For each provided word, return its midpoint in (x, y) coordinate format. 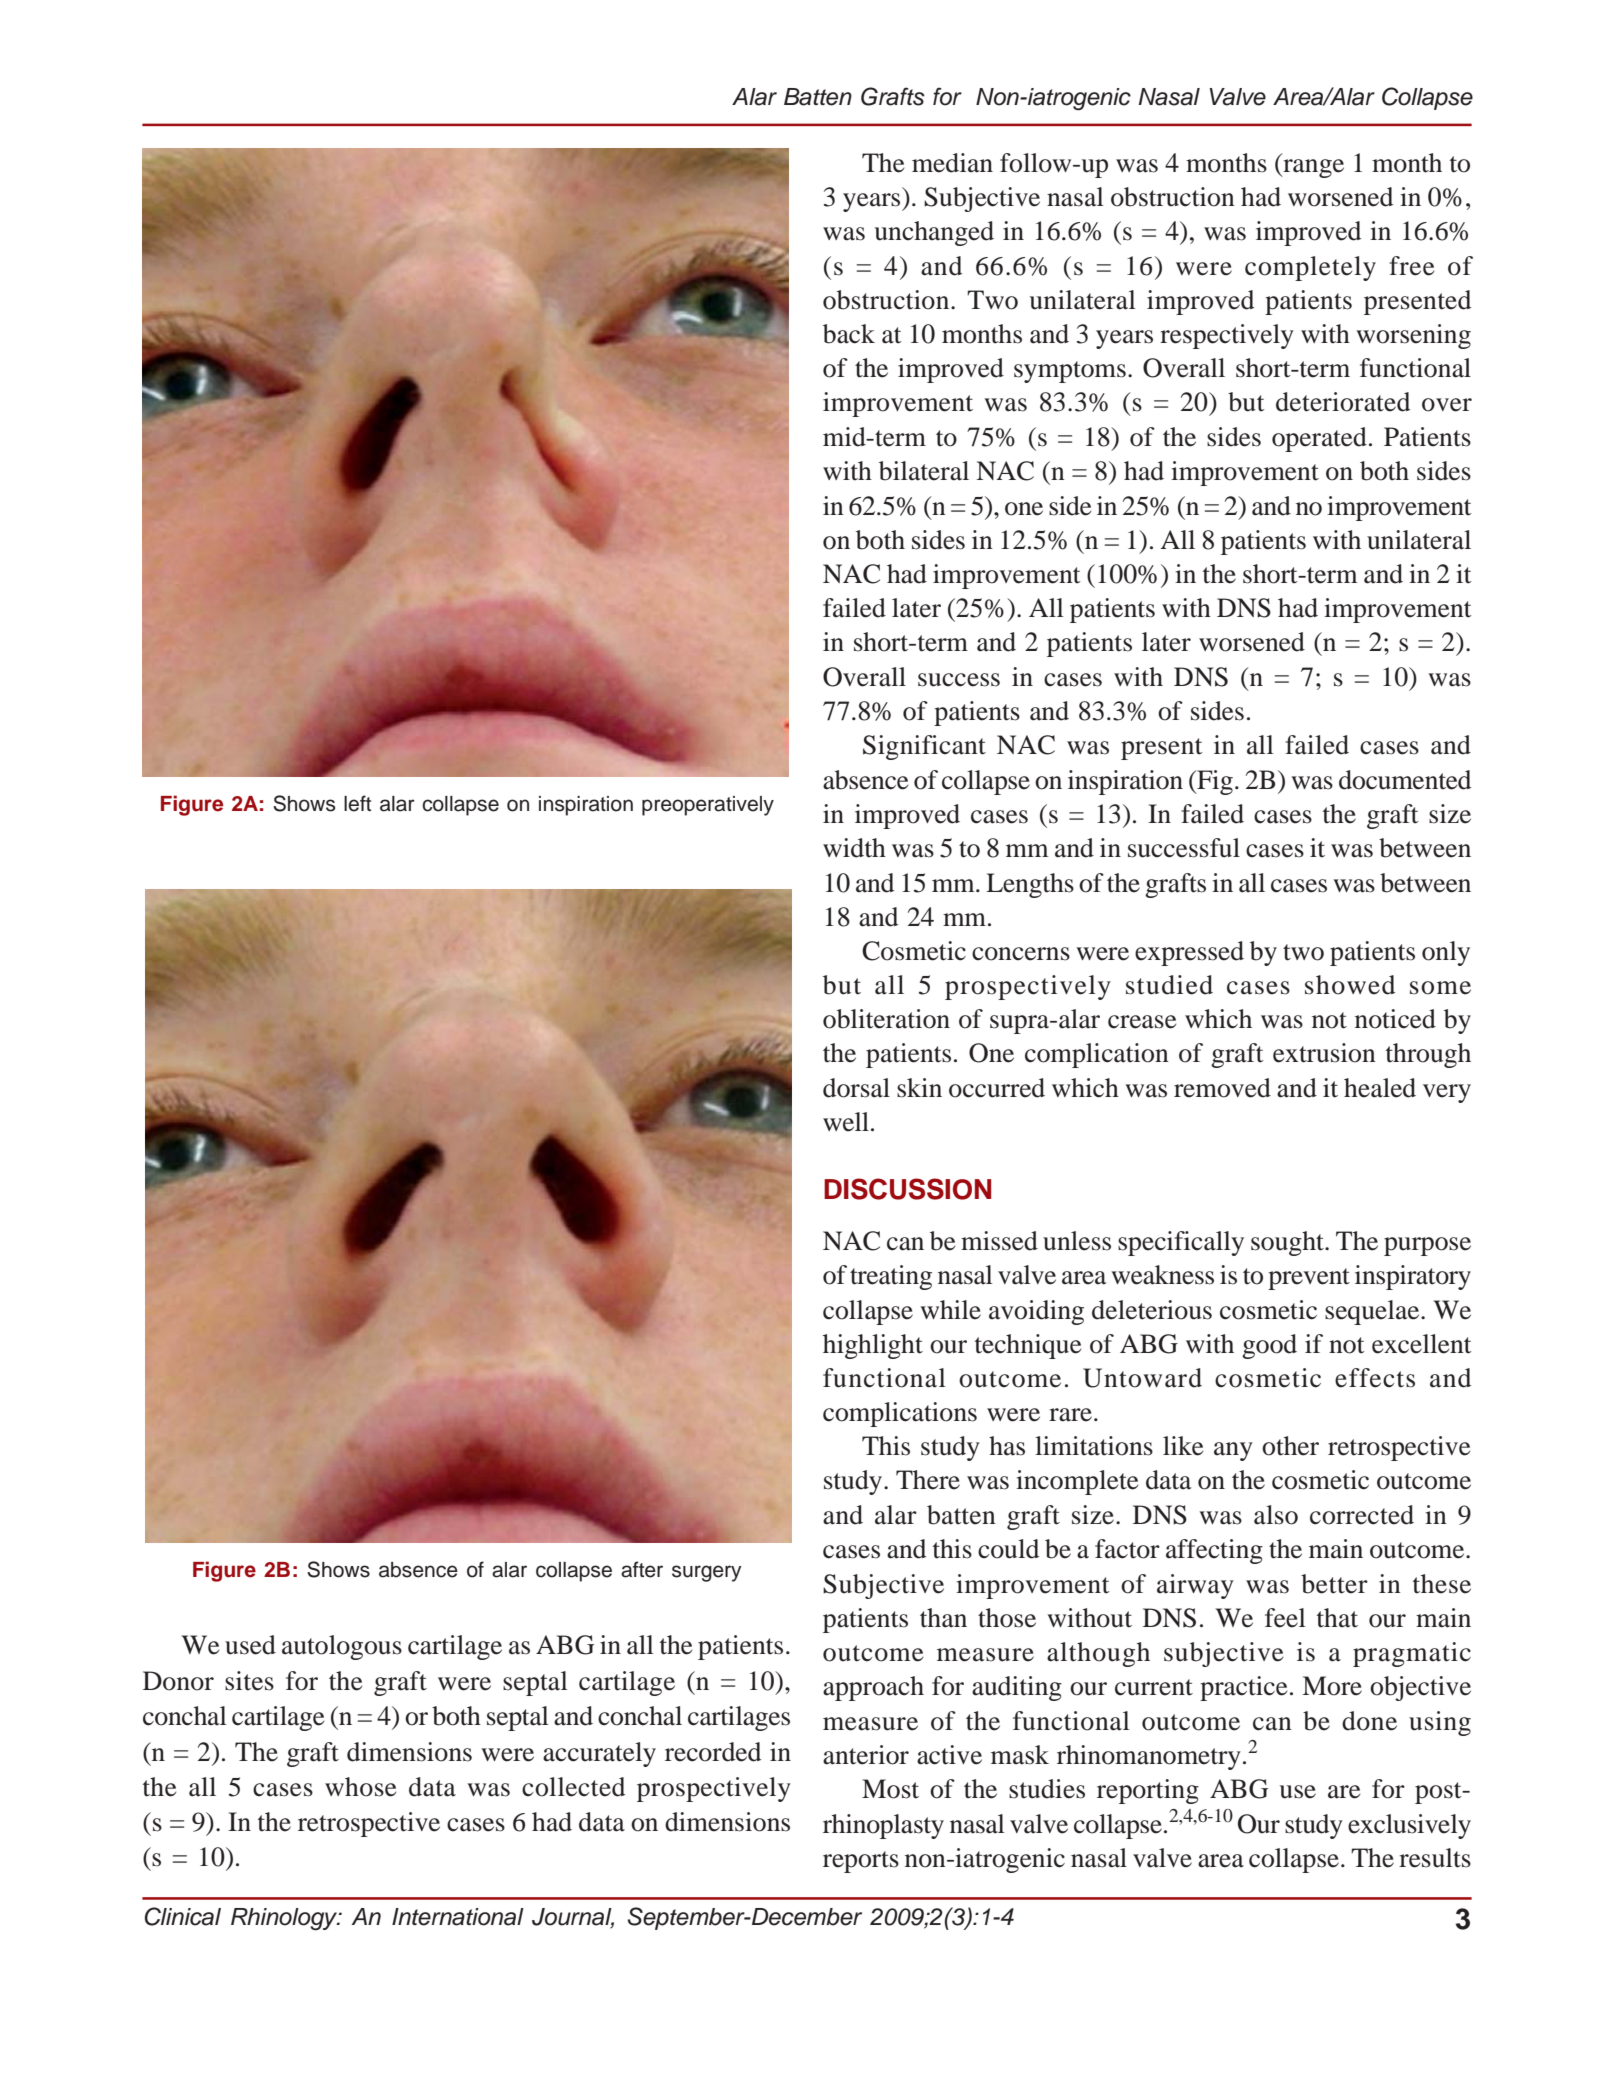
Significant (924, 747)
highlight (873, 1346)
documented (1405, 780)
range (1312, 168)
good (1269, 1346)
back (849, 334)
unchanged (934, 233)
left (357, 803)
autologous (342, 1647)
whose (360, 1787)
